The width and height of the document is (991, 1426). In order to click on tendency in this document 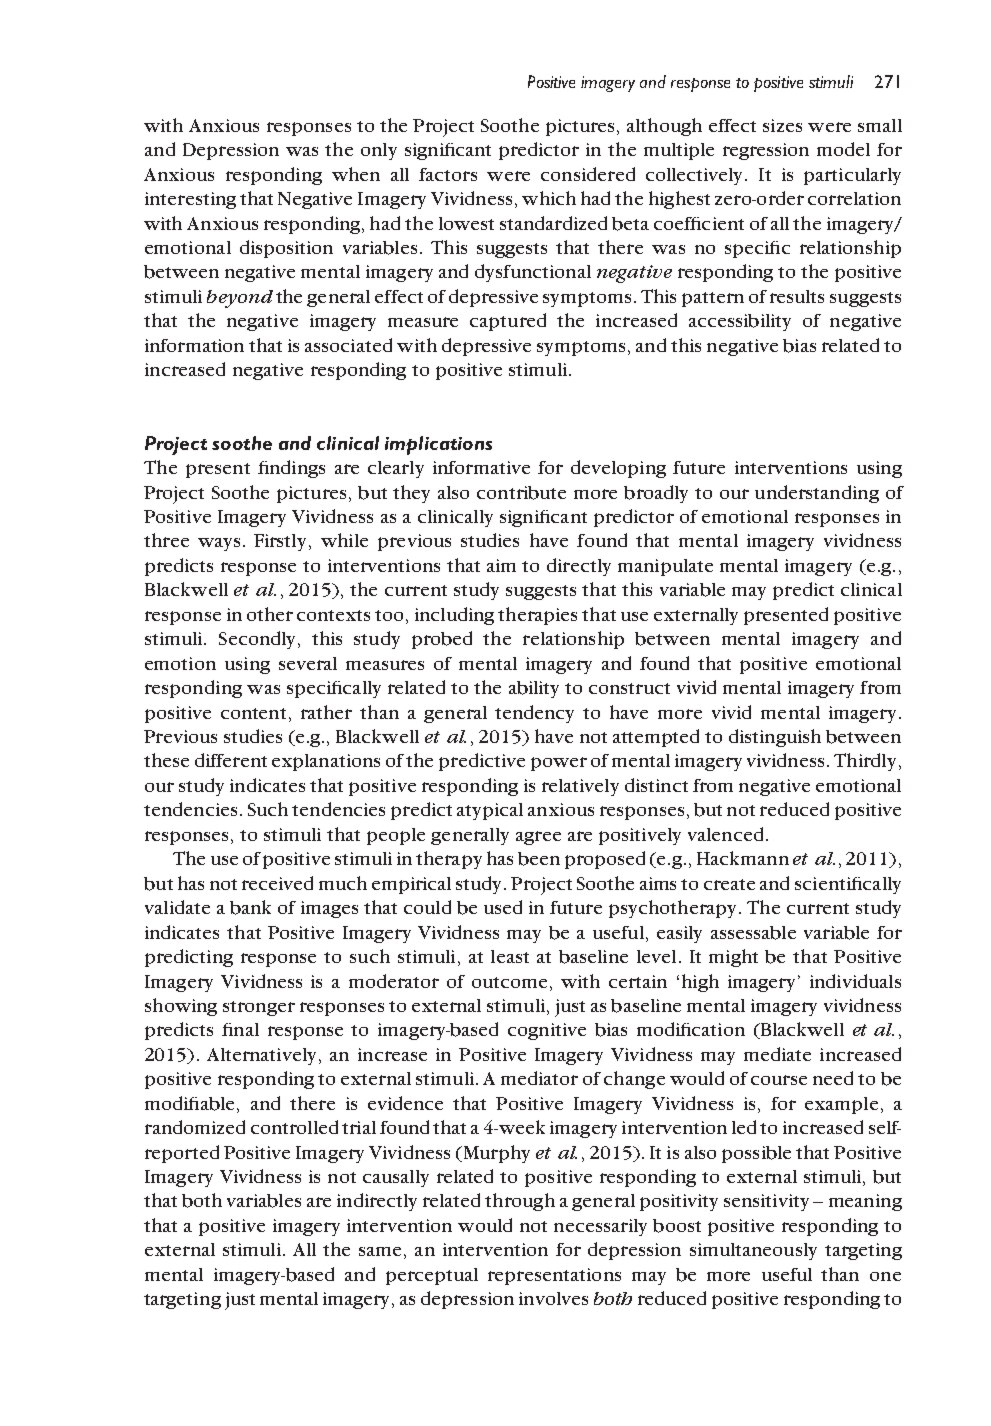, I will do `click(534, 714)`.
